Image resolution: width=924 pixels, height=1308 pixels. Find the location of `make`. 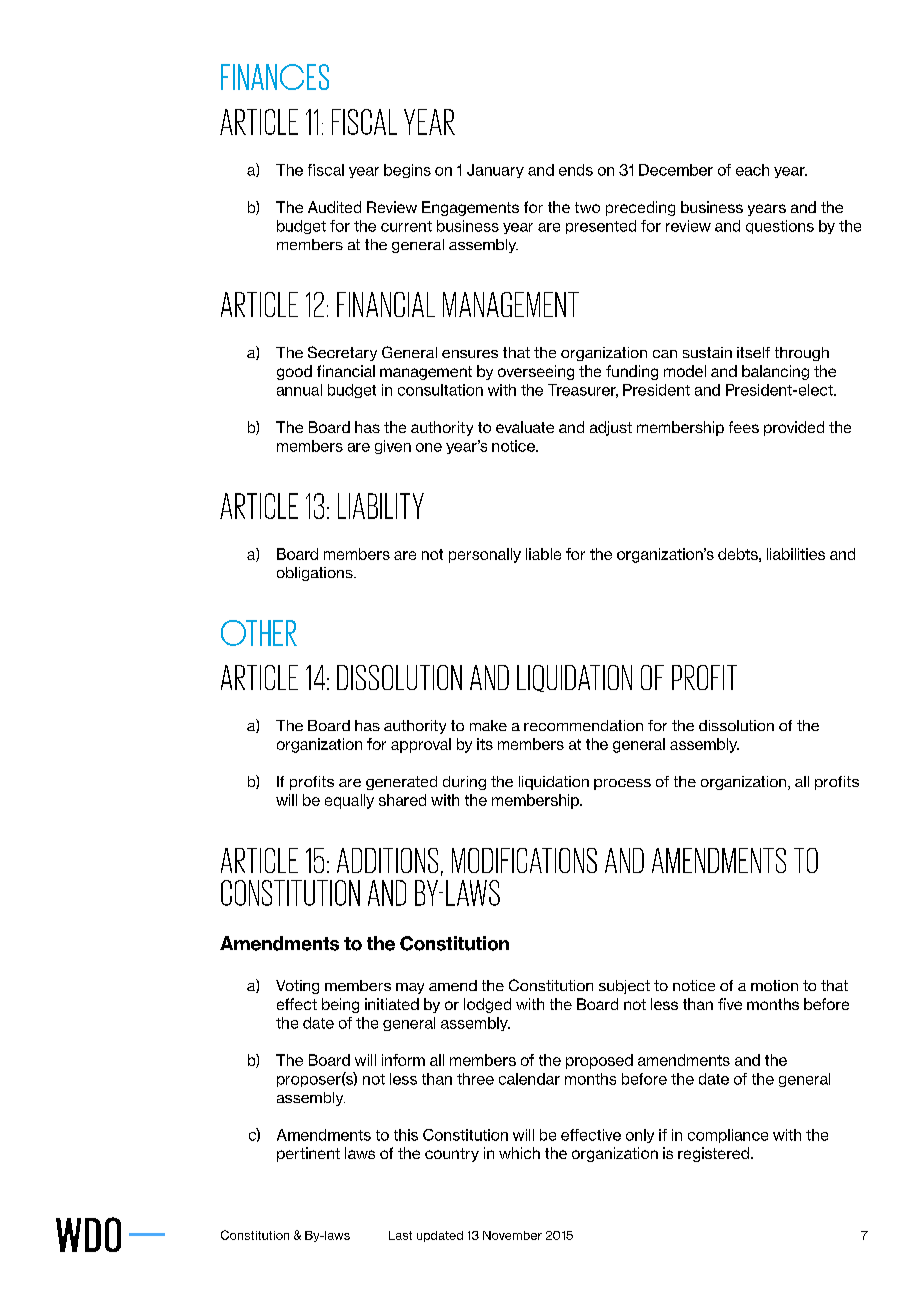

make is located at coordinates (488, 725).
